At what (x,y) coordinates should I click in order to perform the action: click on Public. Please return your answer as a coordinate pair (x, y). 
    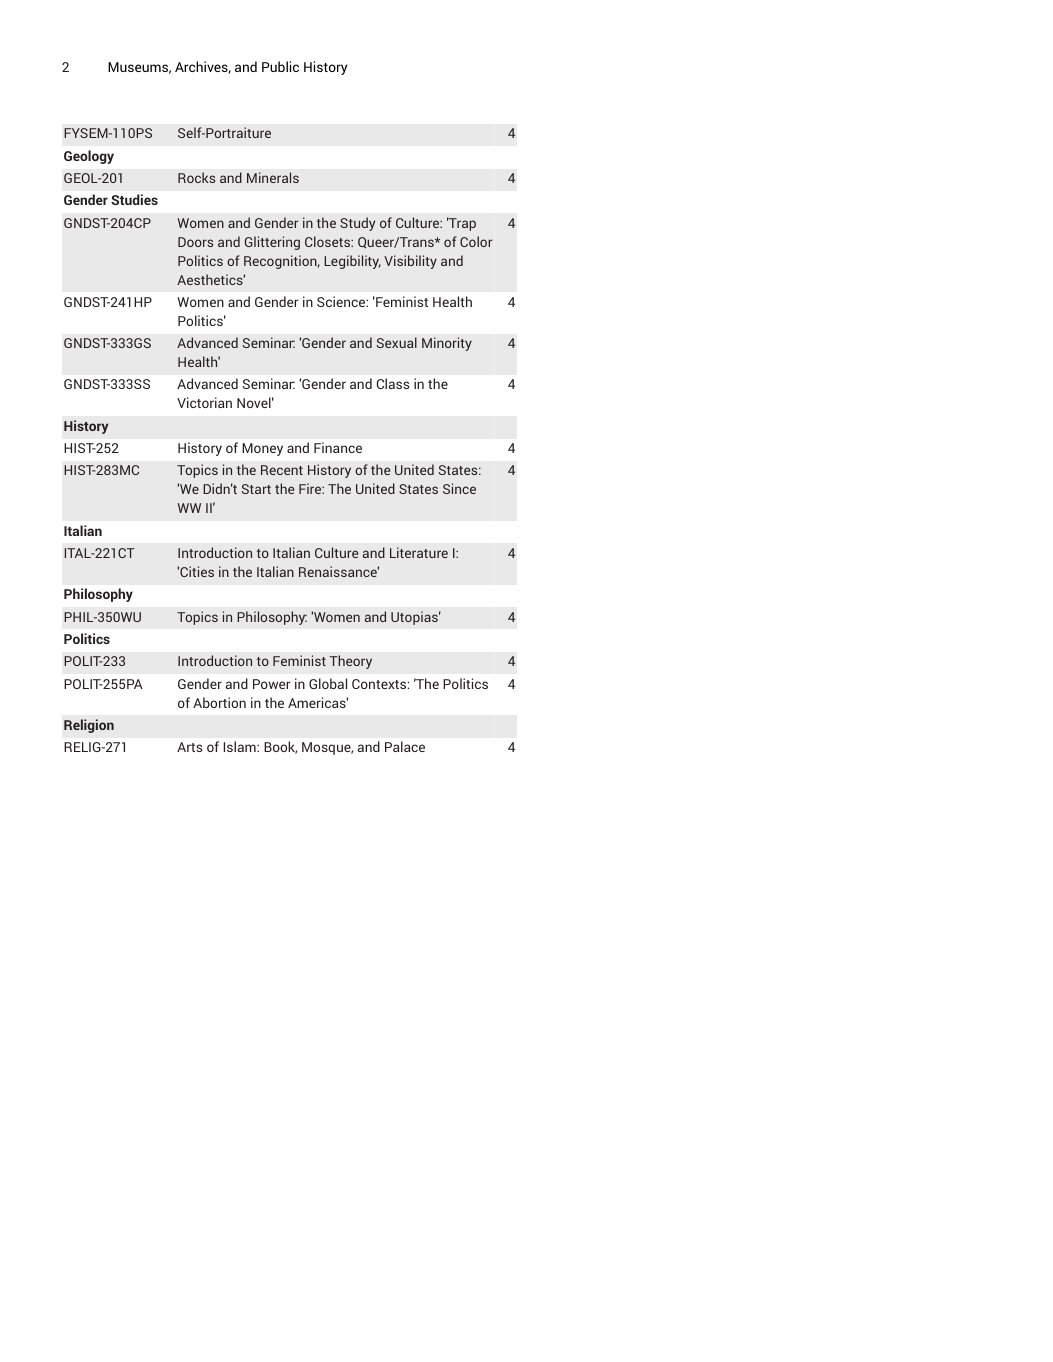
    Looking at the image, I should click on (280, 66).
